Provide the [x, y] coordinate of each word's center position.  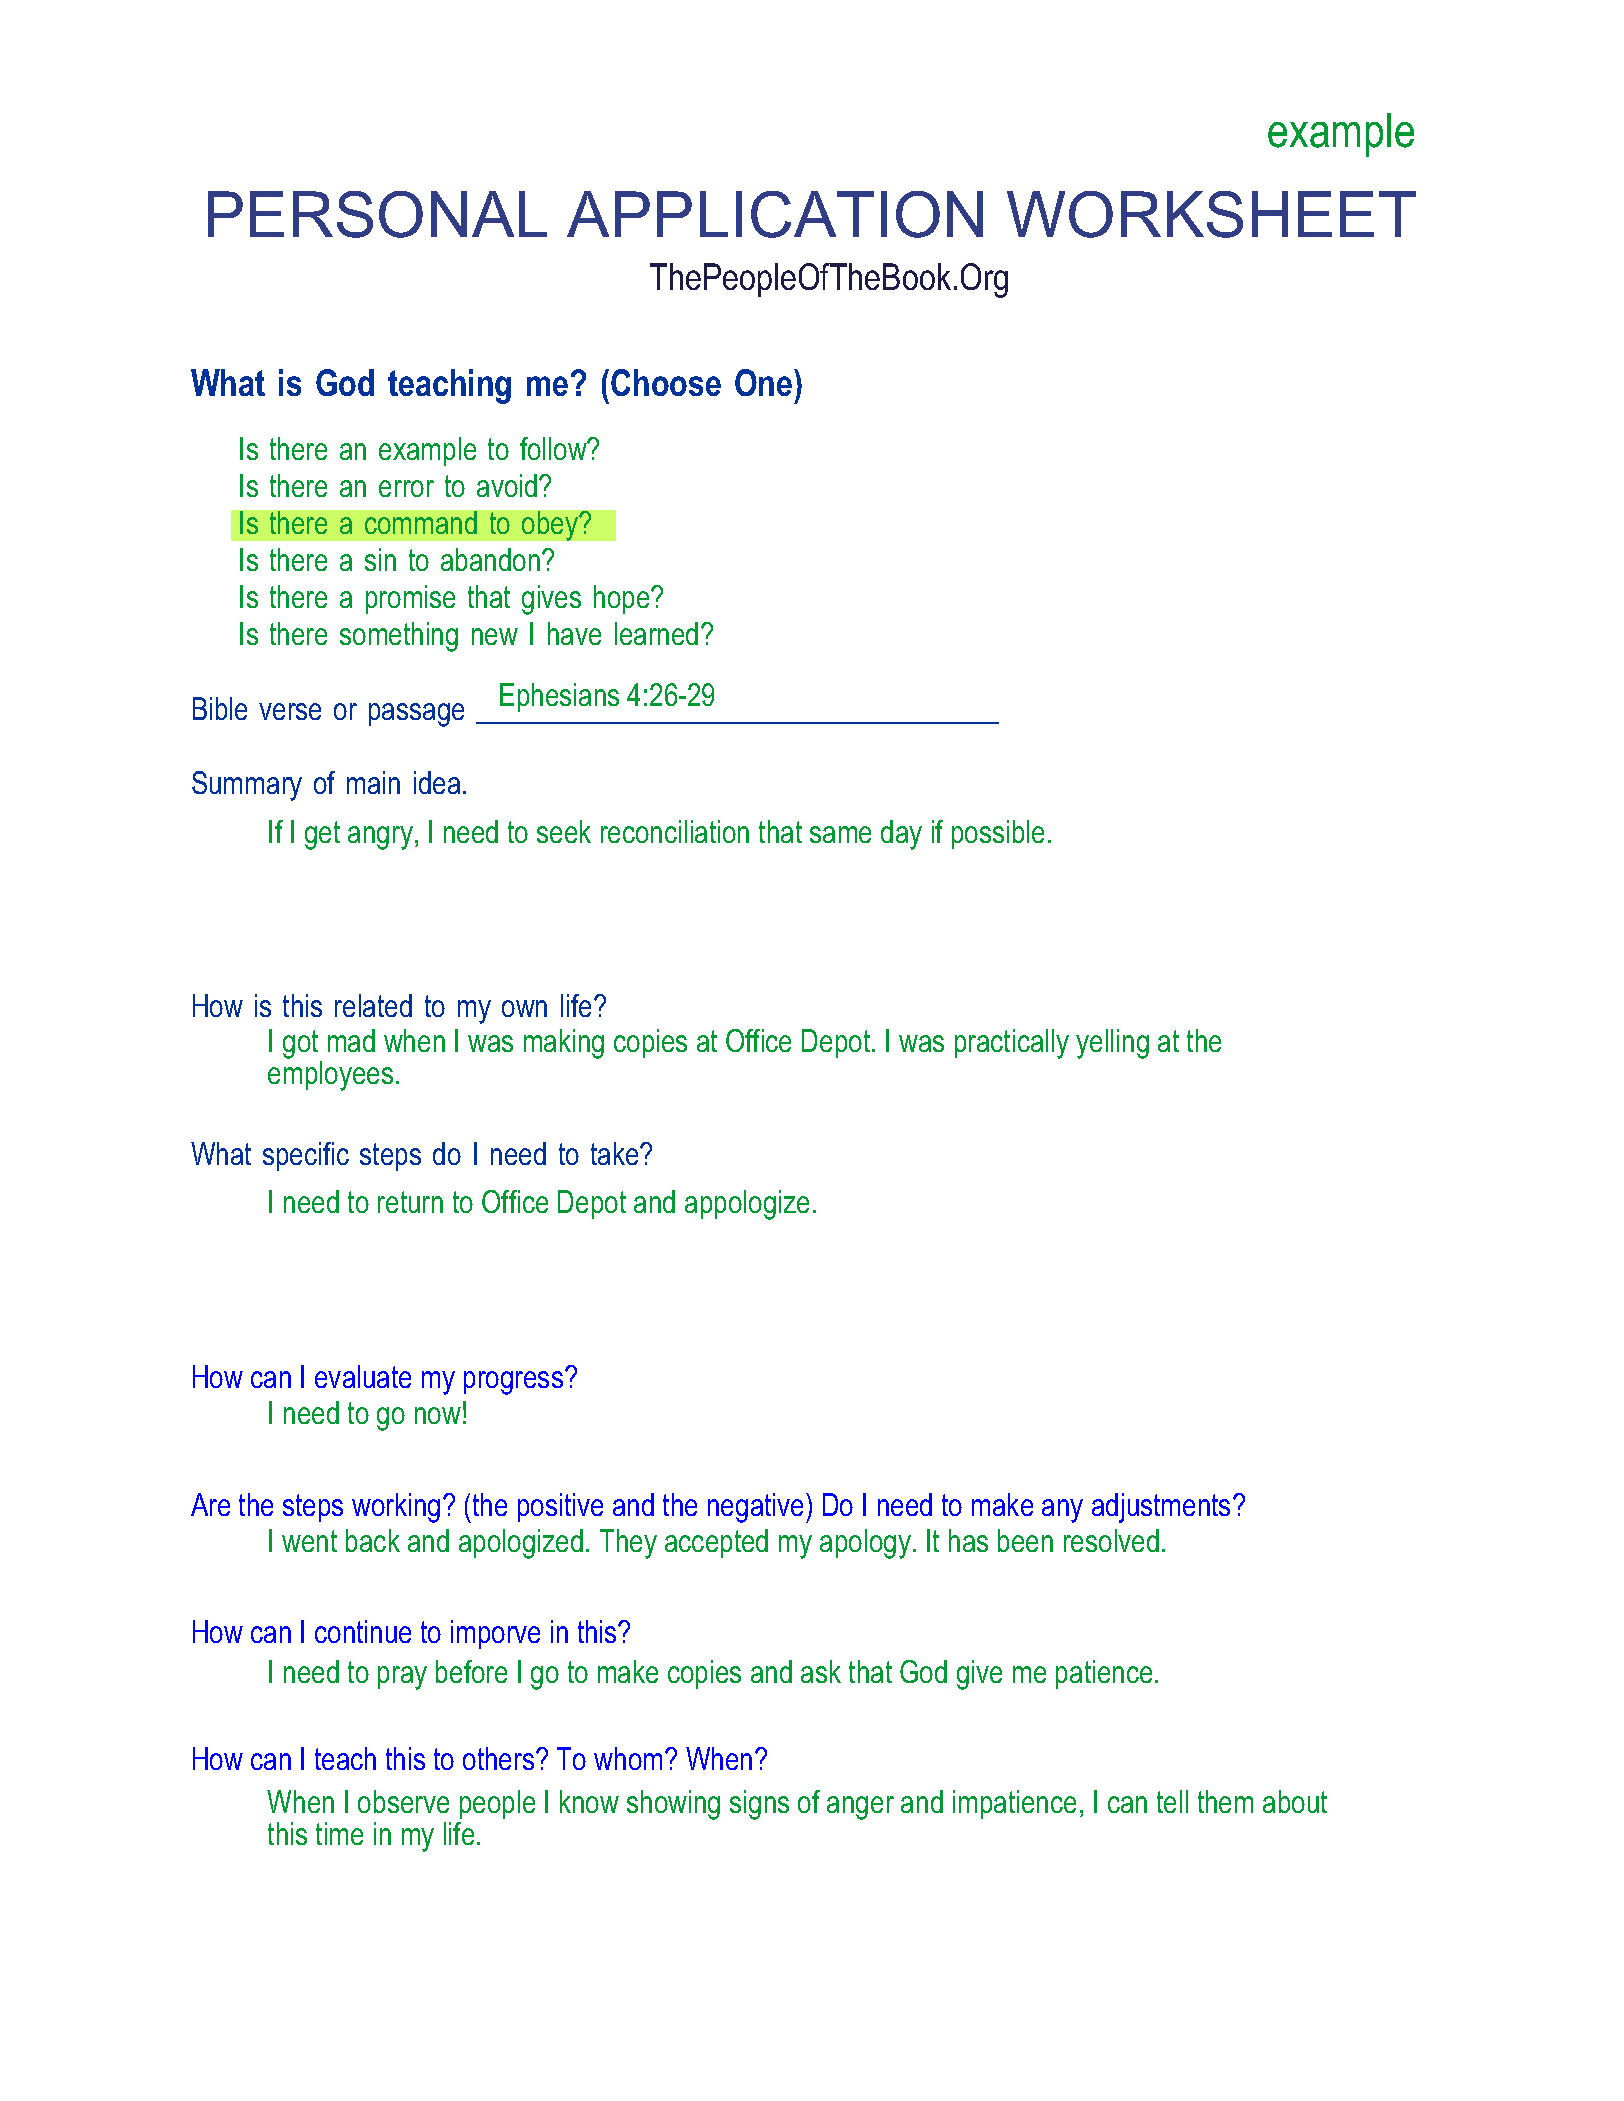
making [564, 1044]
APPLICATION [775, 214]
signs [759, 1805]
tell [1172, 1801]
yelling [1112, 1044]
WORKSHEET [1211, 214]
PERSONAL [377, 214]
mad [351, 1040]
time [339, 1833]
